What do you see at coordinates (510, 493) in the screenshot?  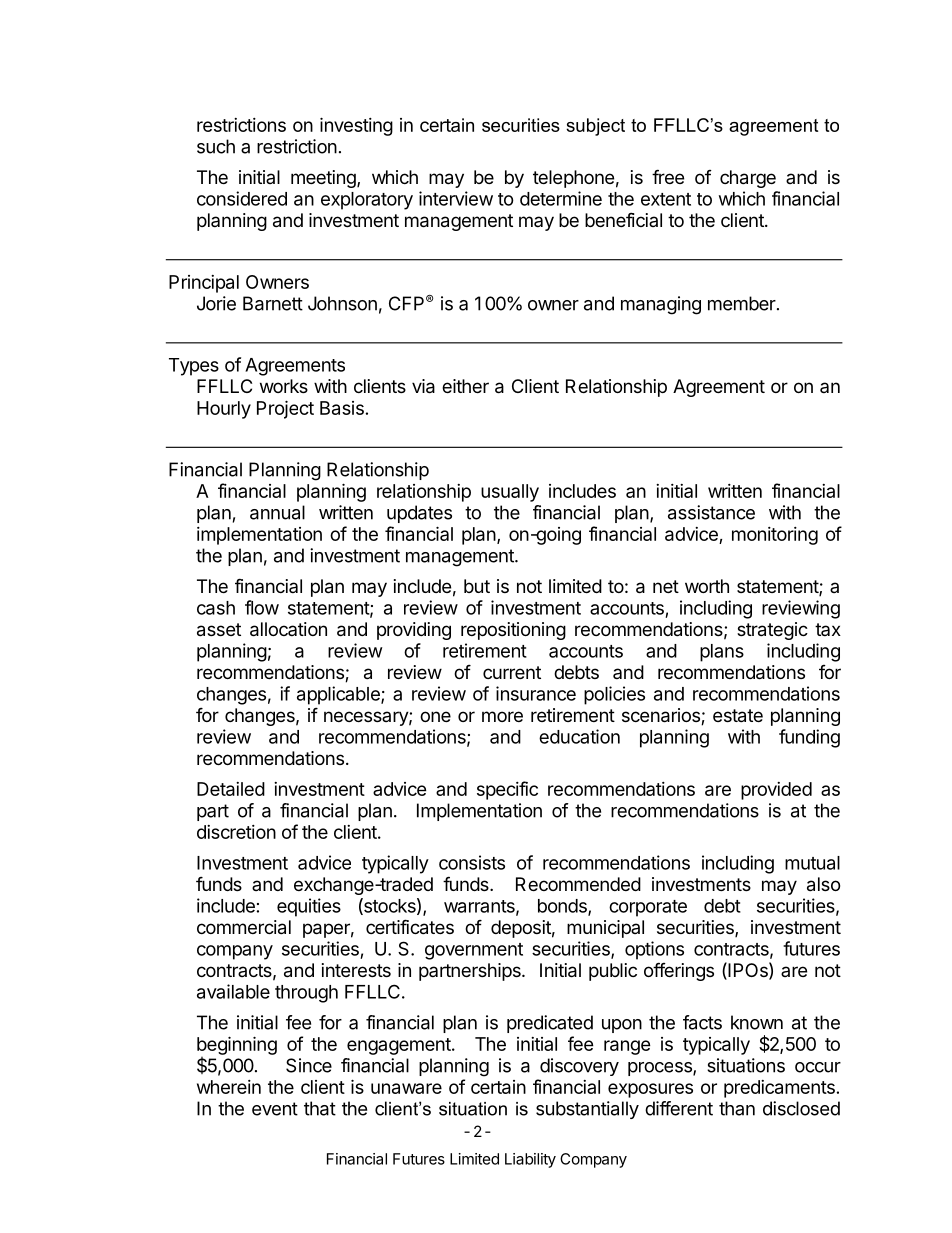 I see `usually` at bounding box center [510, 493].
